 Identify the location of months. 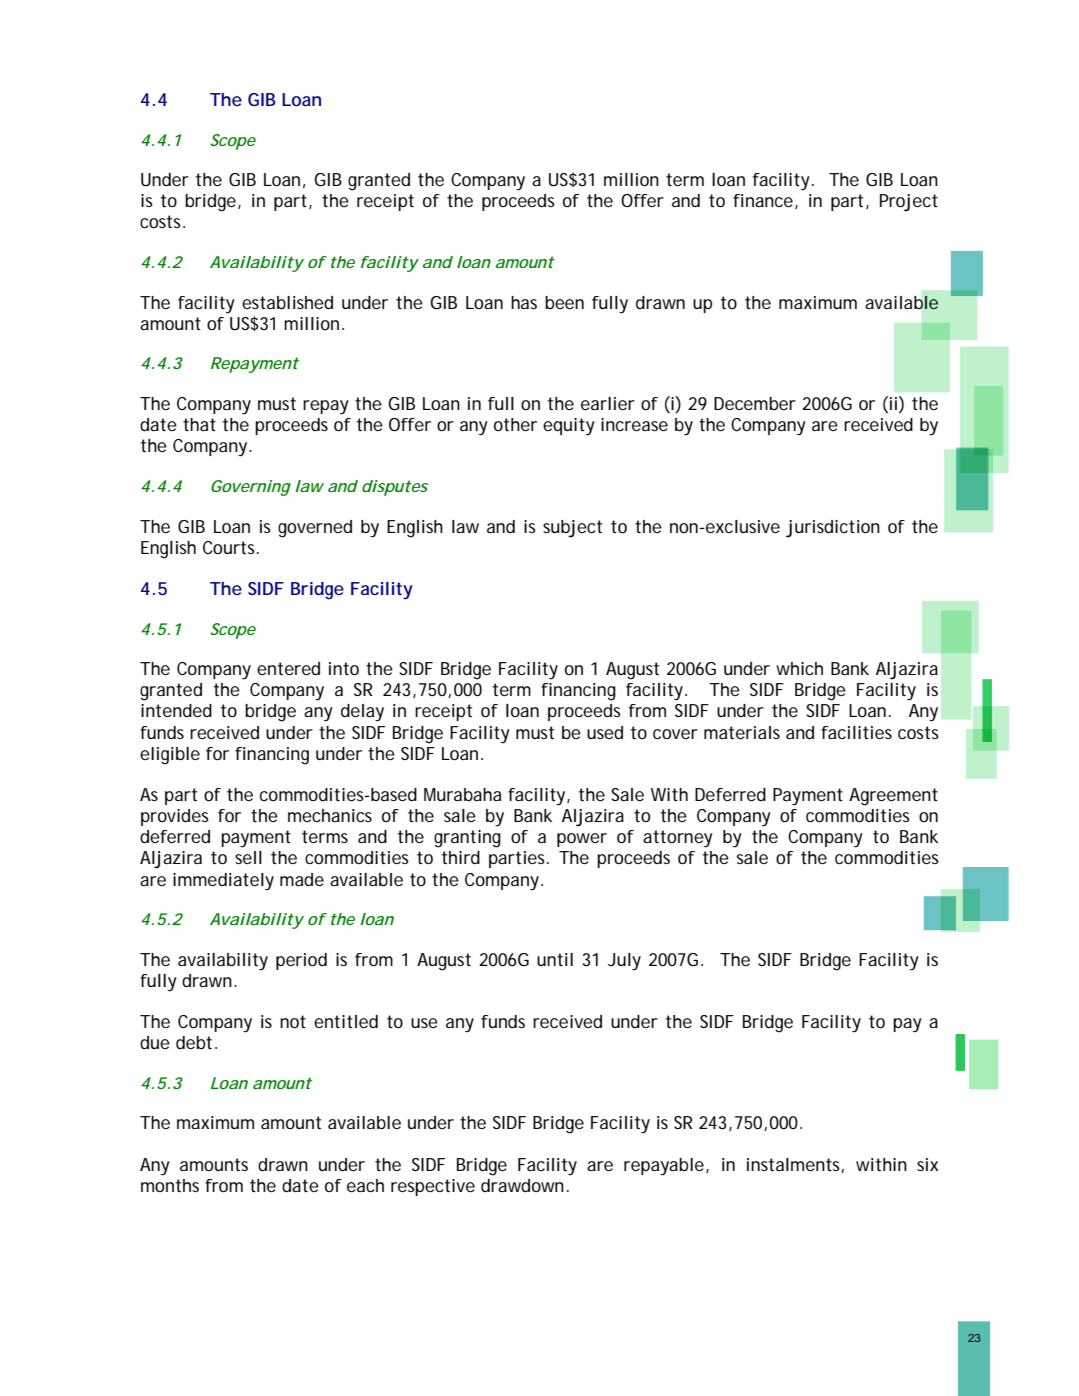
(170, 1185).
